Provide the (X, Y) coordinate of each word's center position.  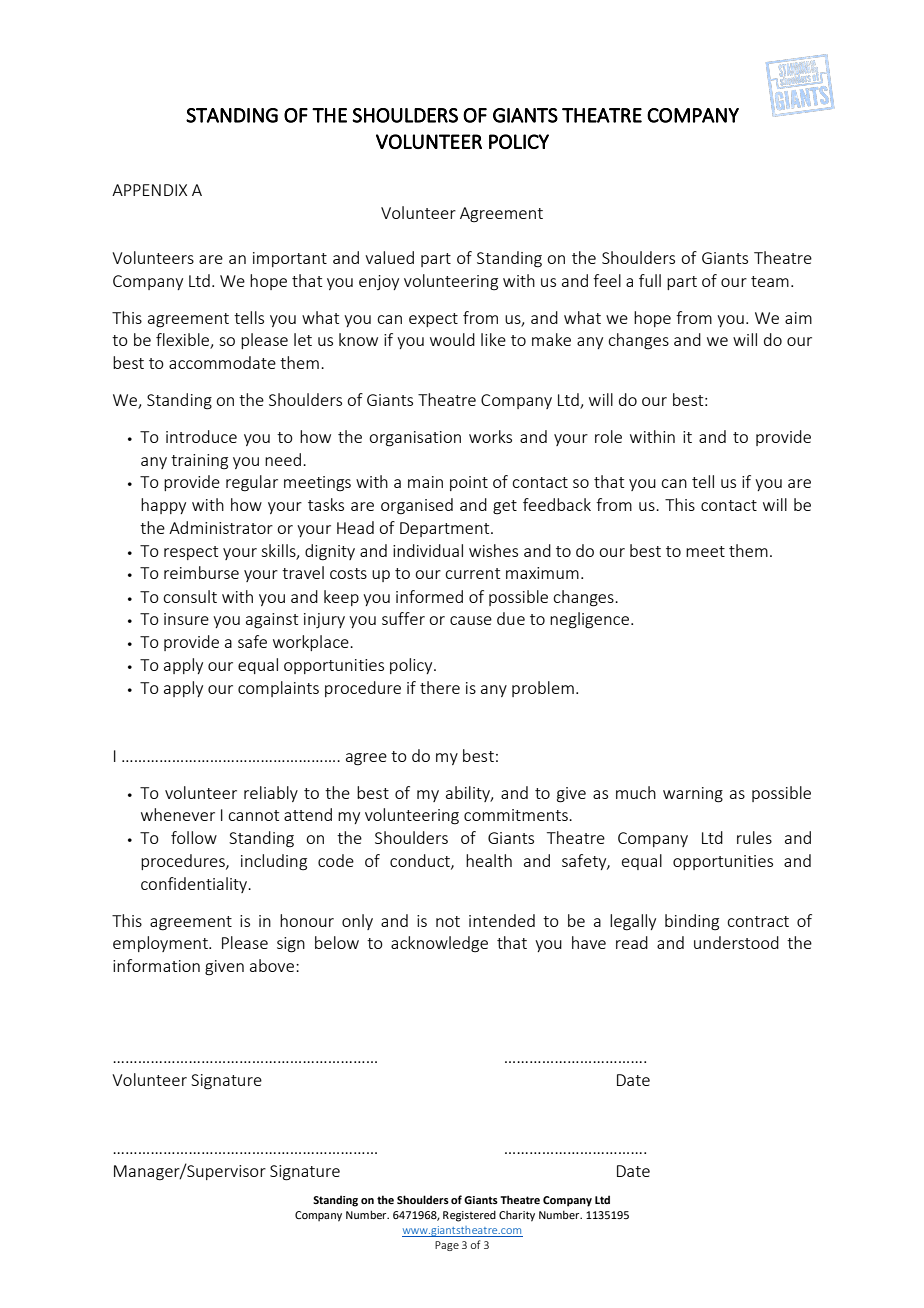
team (770, 281)
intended (502, 920)
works (490, 436)
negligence (589, 620)
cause (471, 620)
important (290, 259)
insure (186, 619)
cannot (253, 815)
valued (389, 257)
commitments (517, 815)
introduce (201, 436)
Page (447, 1246)
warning (693, 795)
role (608, 436)
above (272, 965)
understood (736, 942)
